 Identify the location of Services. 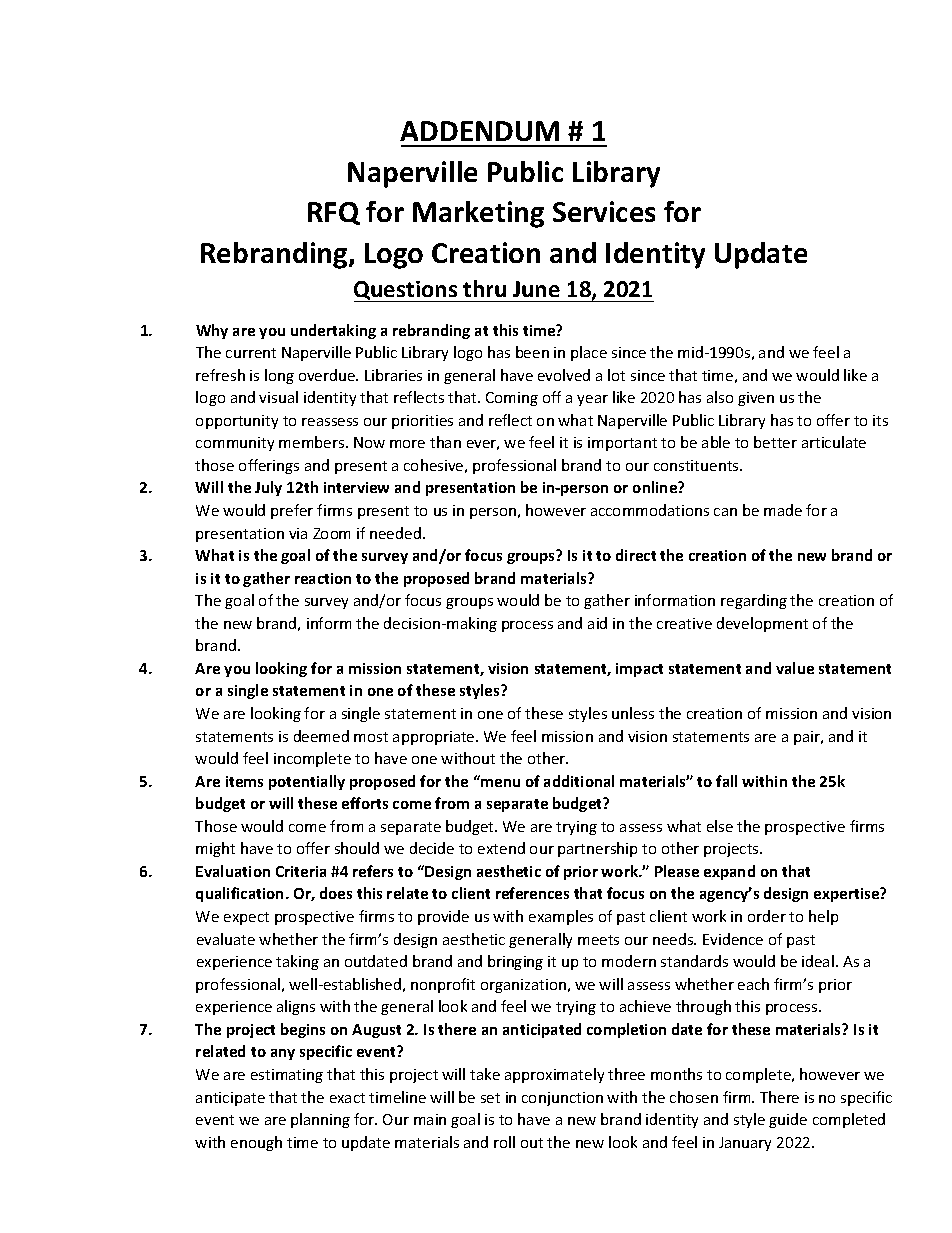
(604, 211).
